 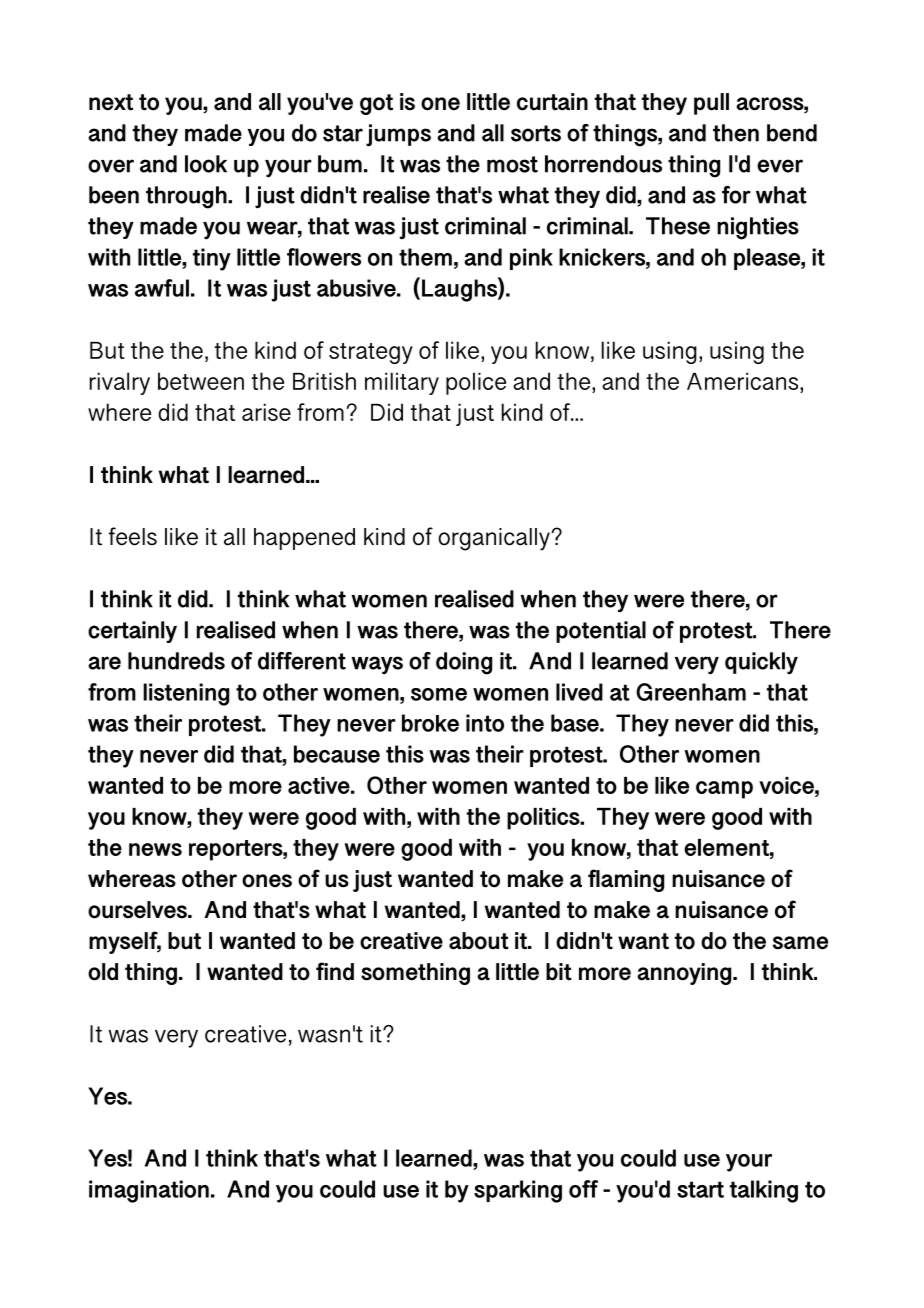 I want to click on look, so click(x=206, y=164).
